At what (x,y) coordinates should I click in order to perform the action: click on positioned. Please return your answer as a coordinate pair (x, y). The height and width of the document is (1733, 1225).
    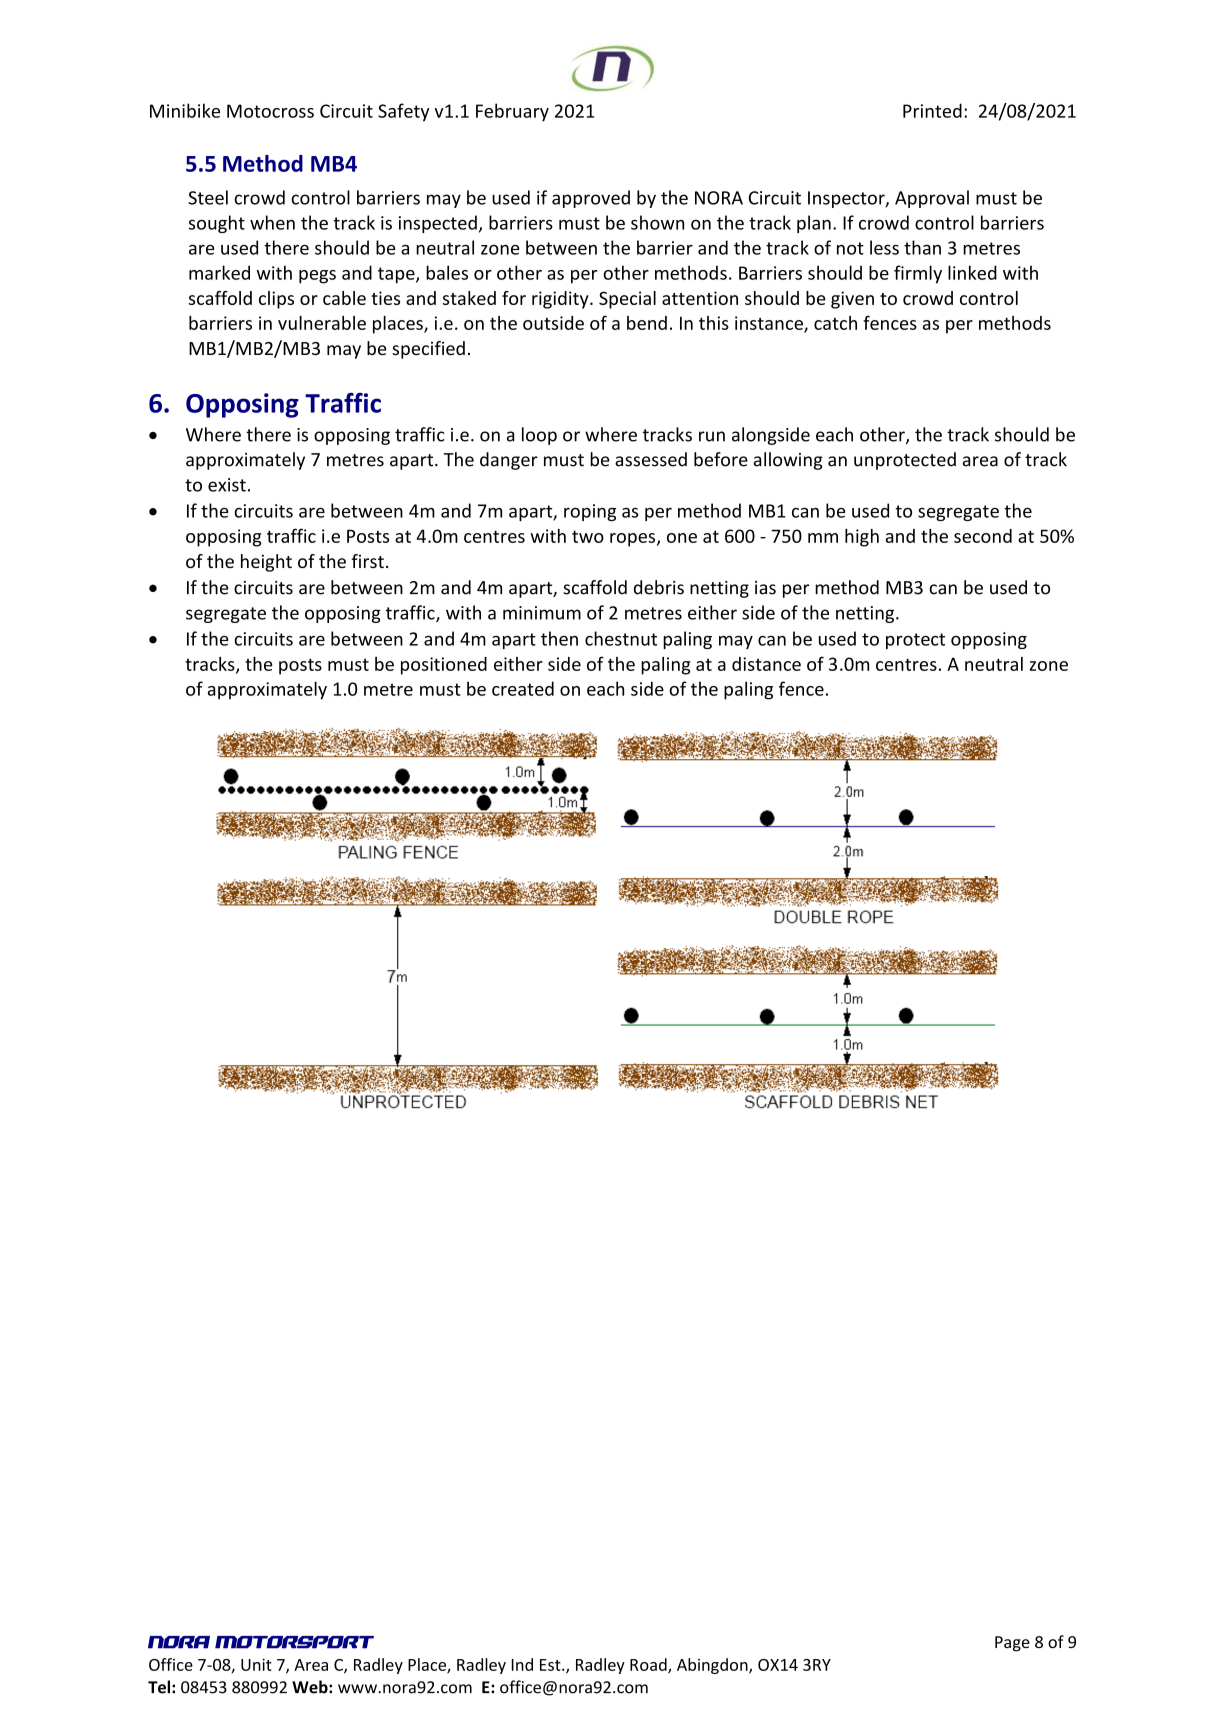
    Looking at the image, I should click on (444, 666).
